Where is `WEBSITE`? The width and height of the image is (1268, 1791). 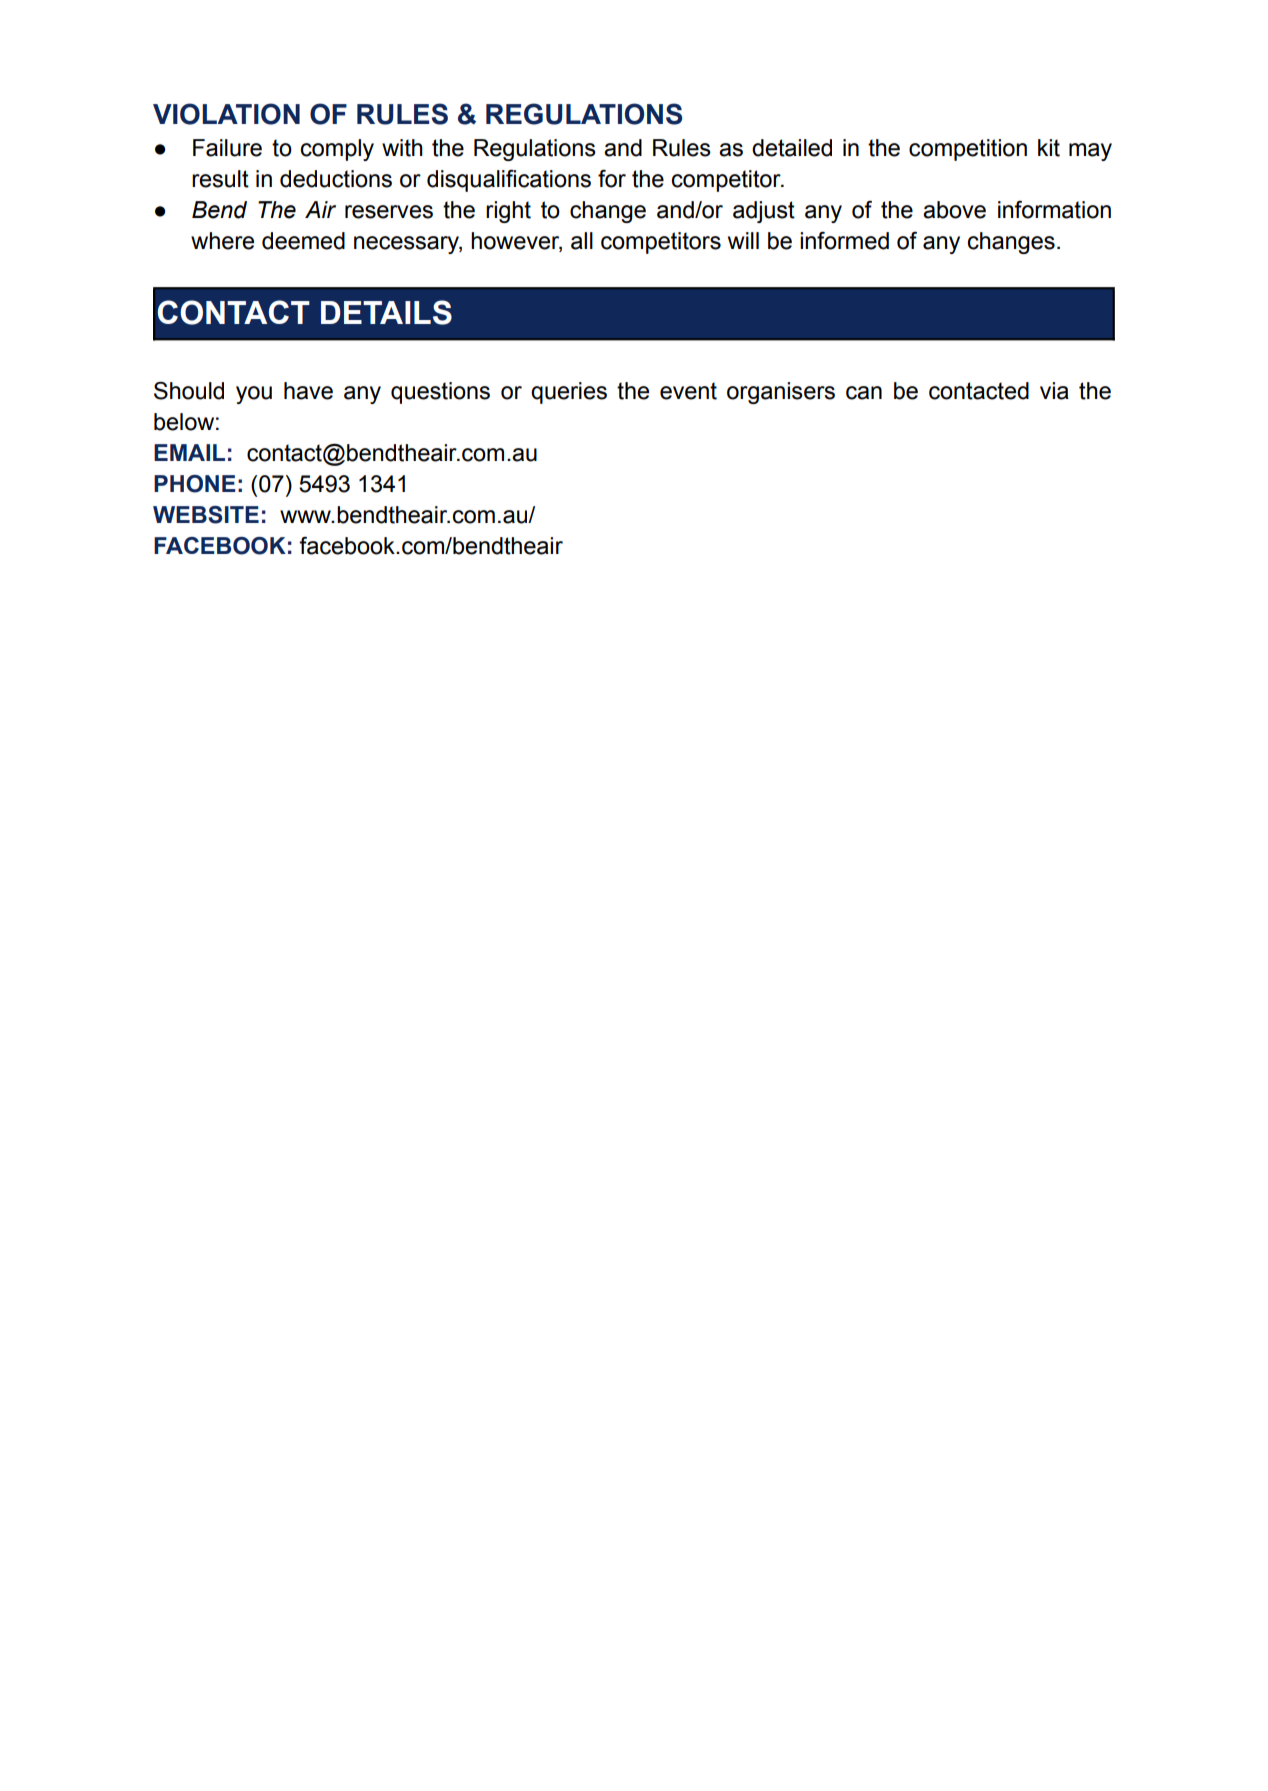
WEBSITE is located at coordinates (206, 515).
